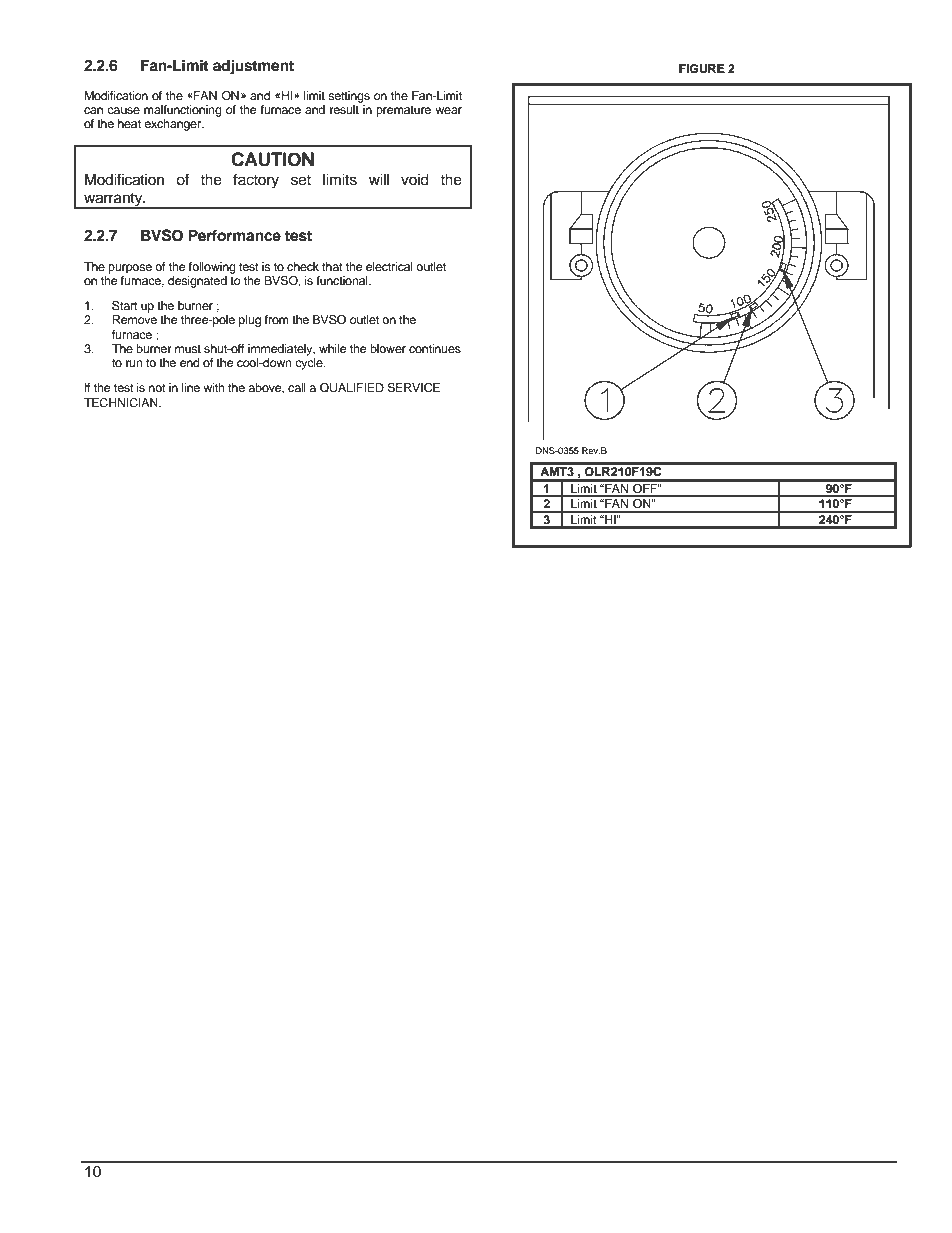  Describe the element at coordinates (253, 67) in the screenshot. I see `adjustment` at that location.
